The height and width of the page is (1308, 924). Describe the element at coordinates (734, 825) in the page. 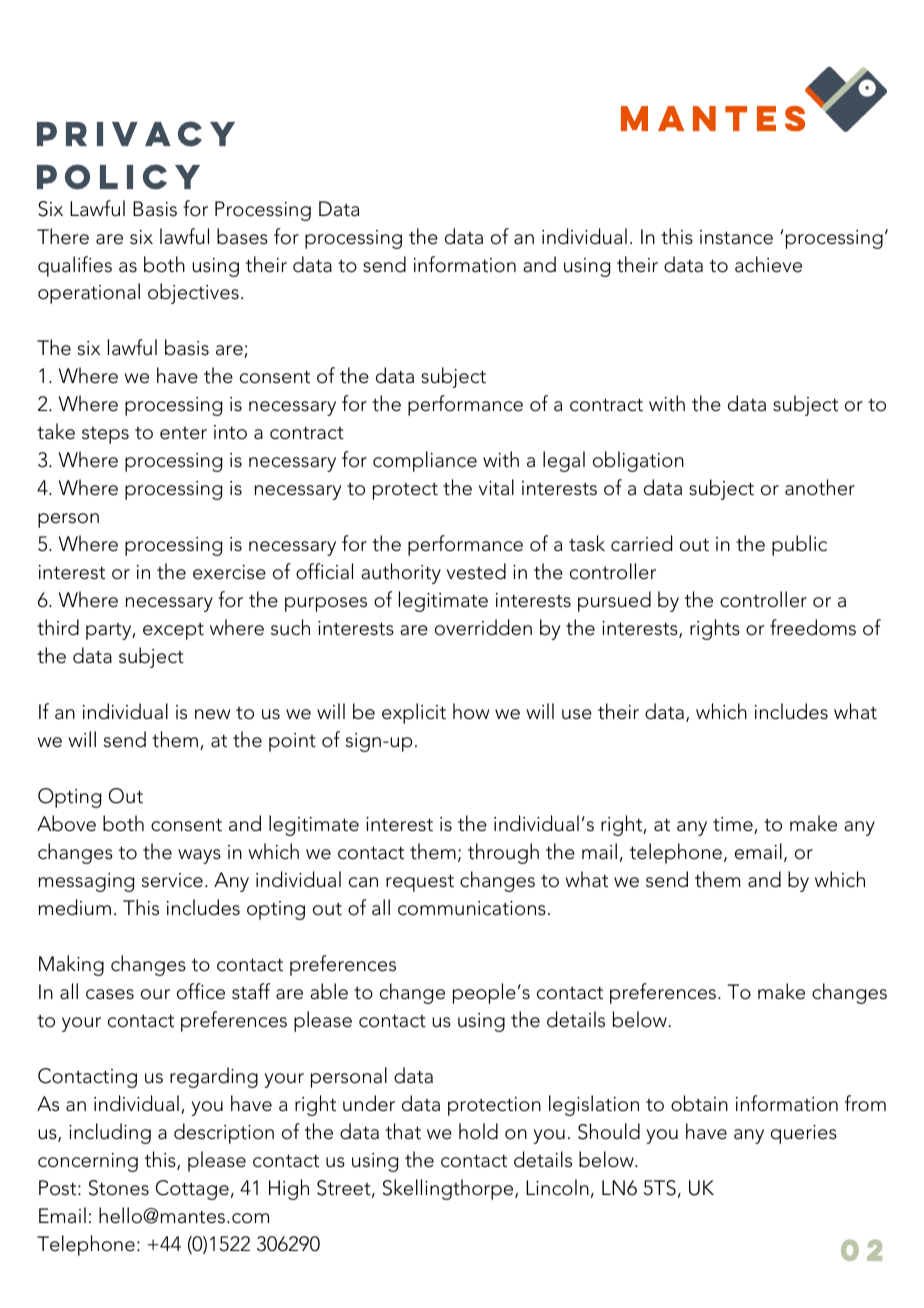

I see `time` at that location.
